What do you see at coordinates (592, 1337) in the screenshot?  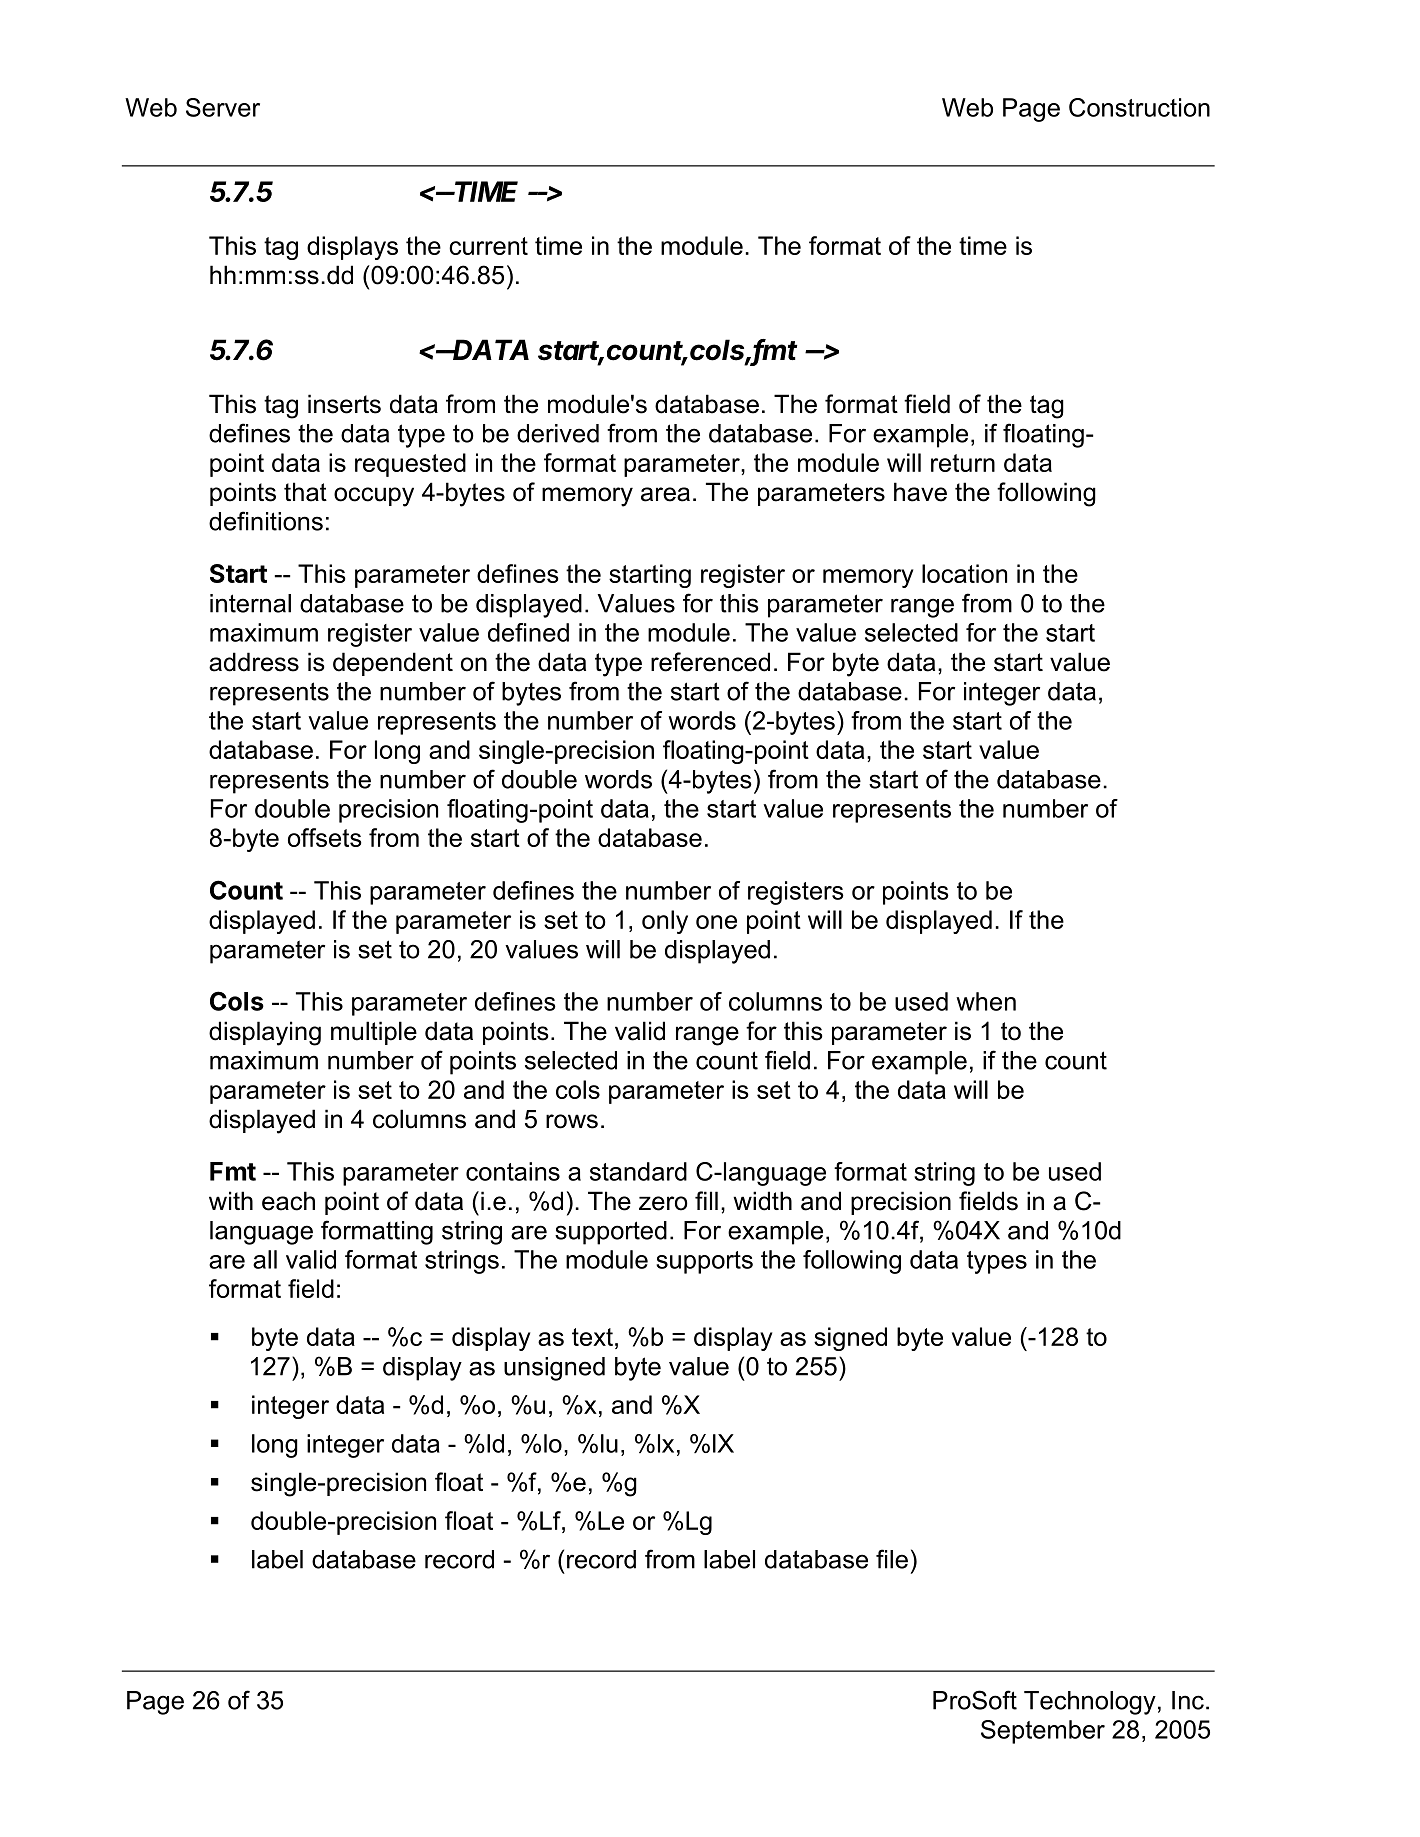 I see `text` at bounding box center [592, 1337].
